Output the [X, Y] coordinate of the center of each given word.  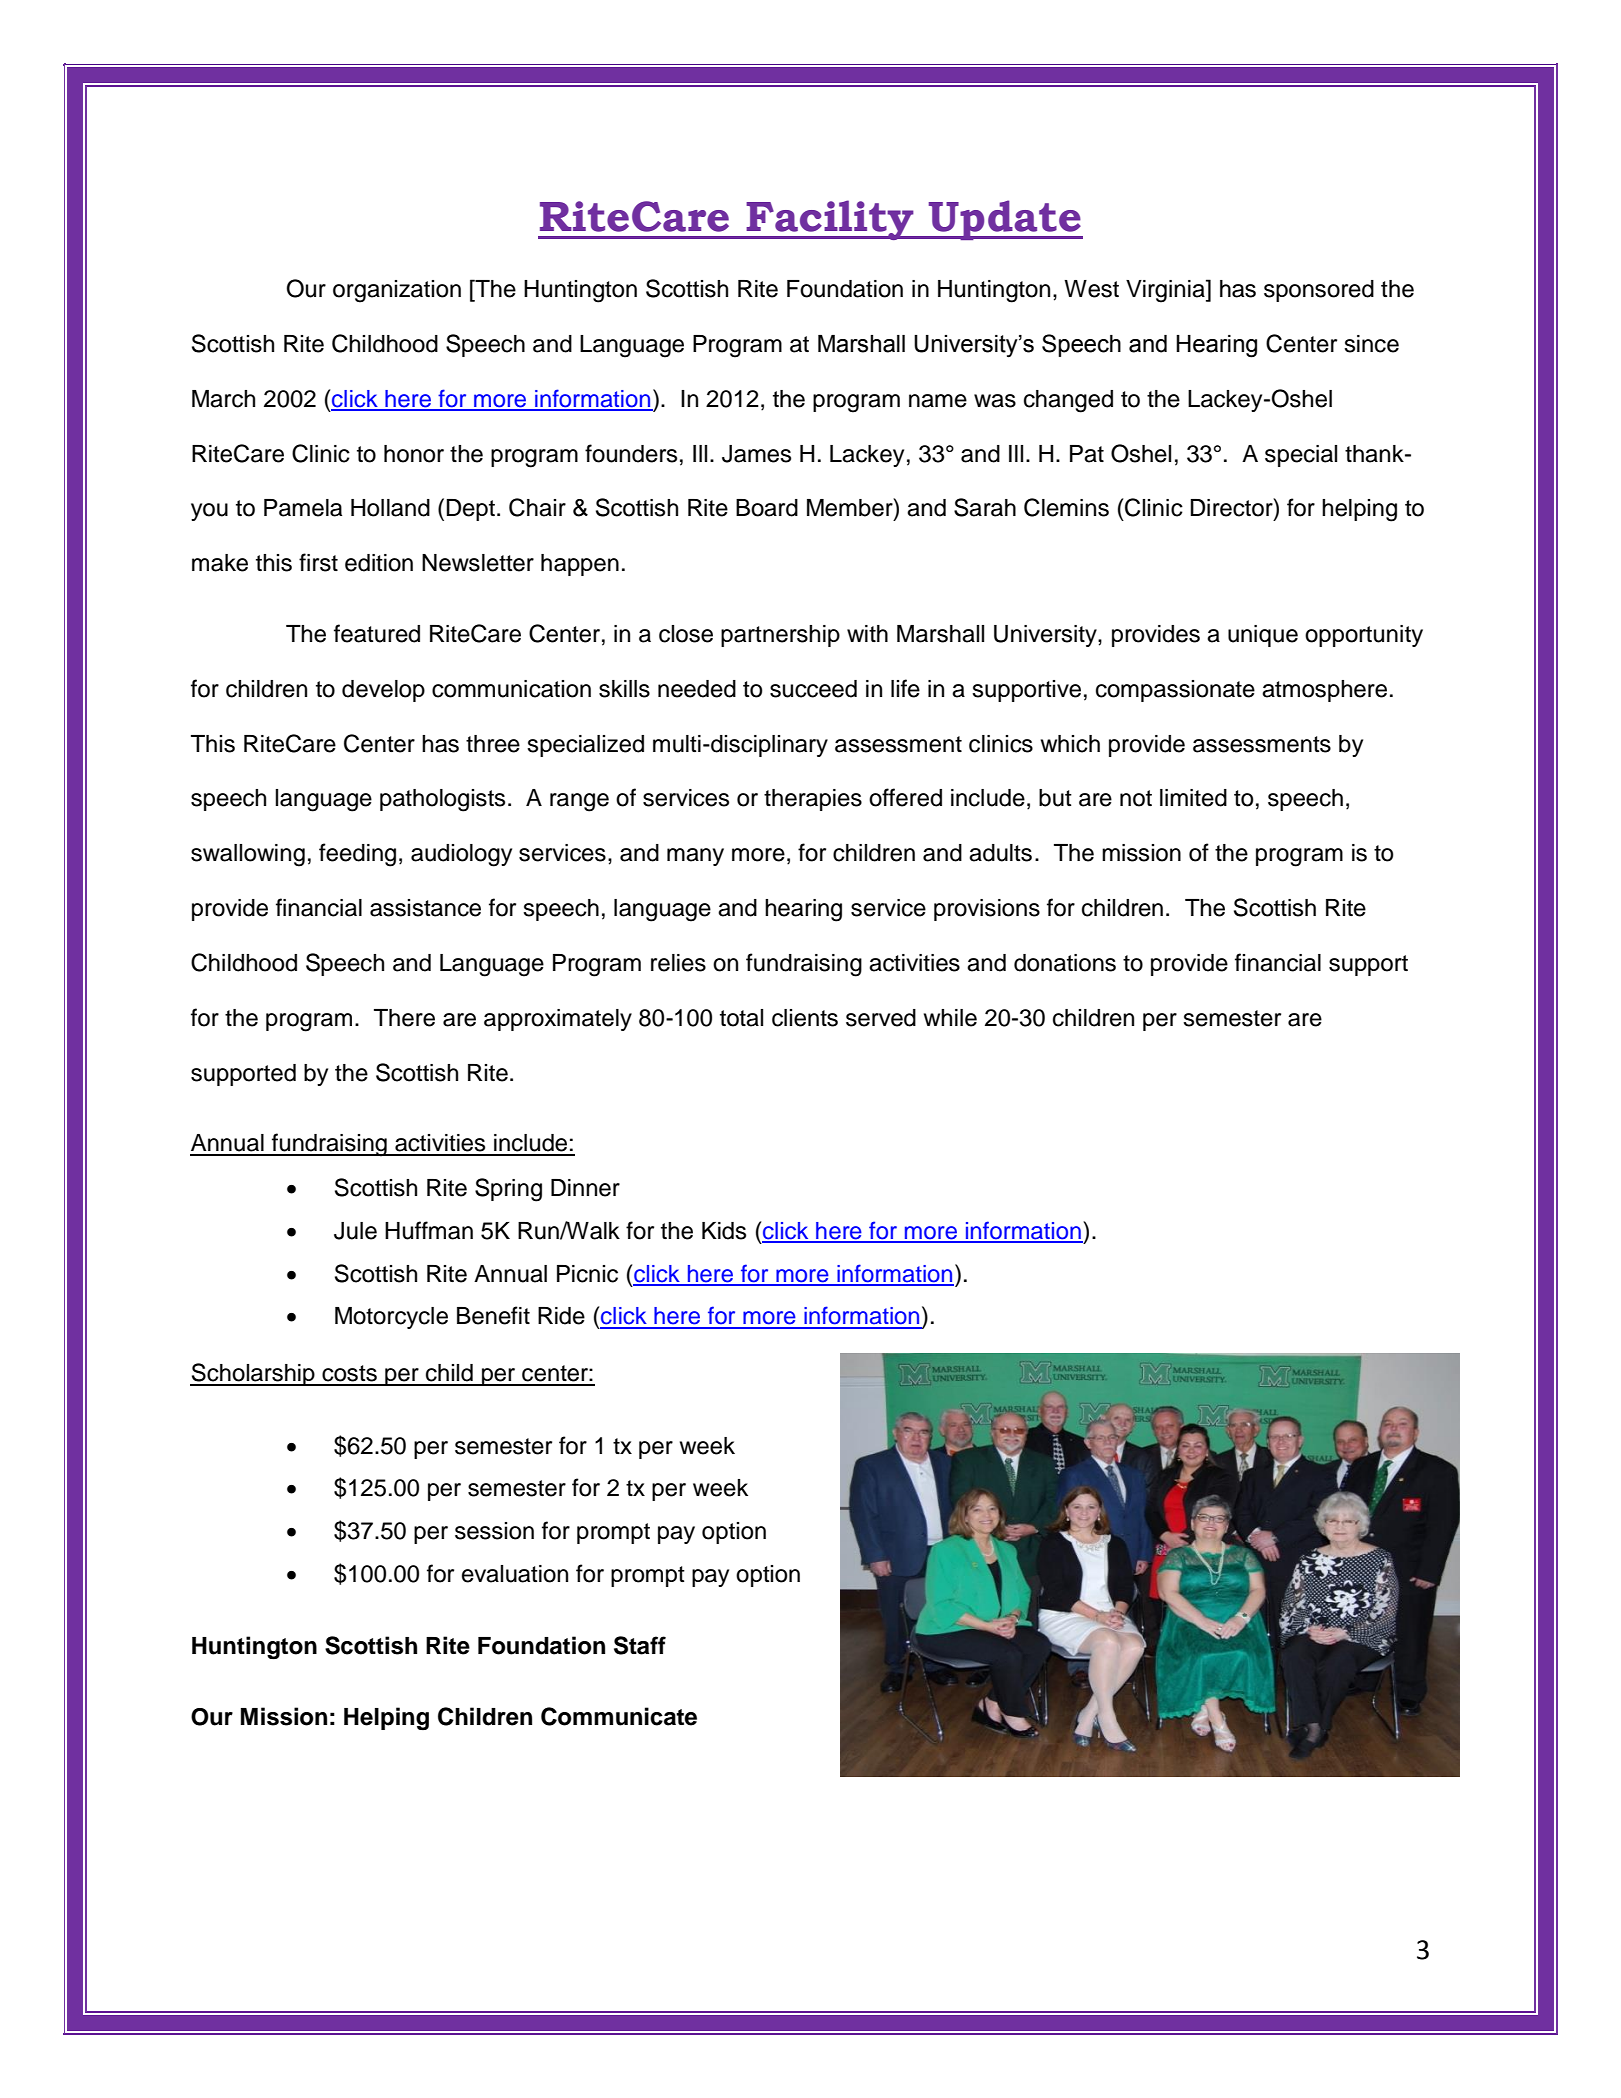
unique [1263, 636]
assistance [425, 908]
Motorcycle [391, 1318]
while [950, 1018]
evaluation [515, 1574]
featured [377, 633]
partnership [780, 636]
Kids [724, 1231]
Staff [640, 1645]
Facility [830, 220]
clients [805, 1018]
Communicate [619, 1716]
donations [1065, 963]
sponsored [1319, 291]
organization [397, 291]
